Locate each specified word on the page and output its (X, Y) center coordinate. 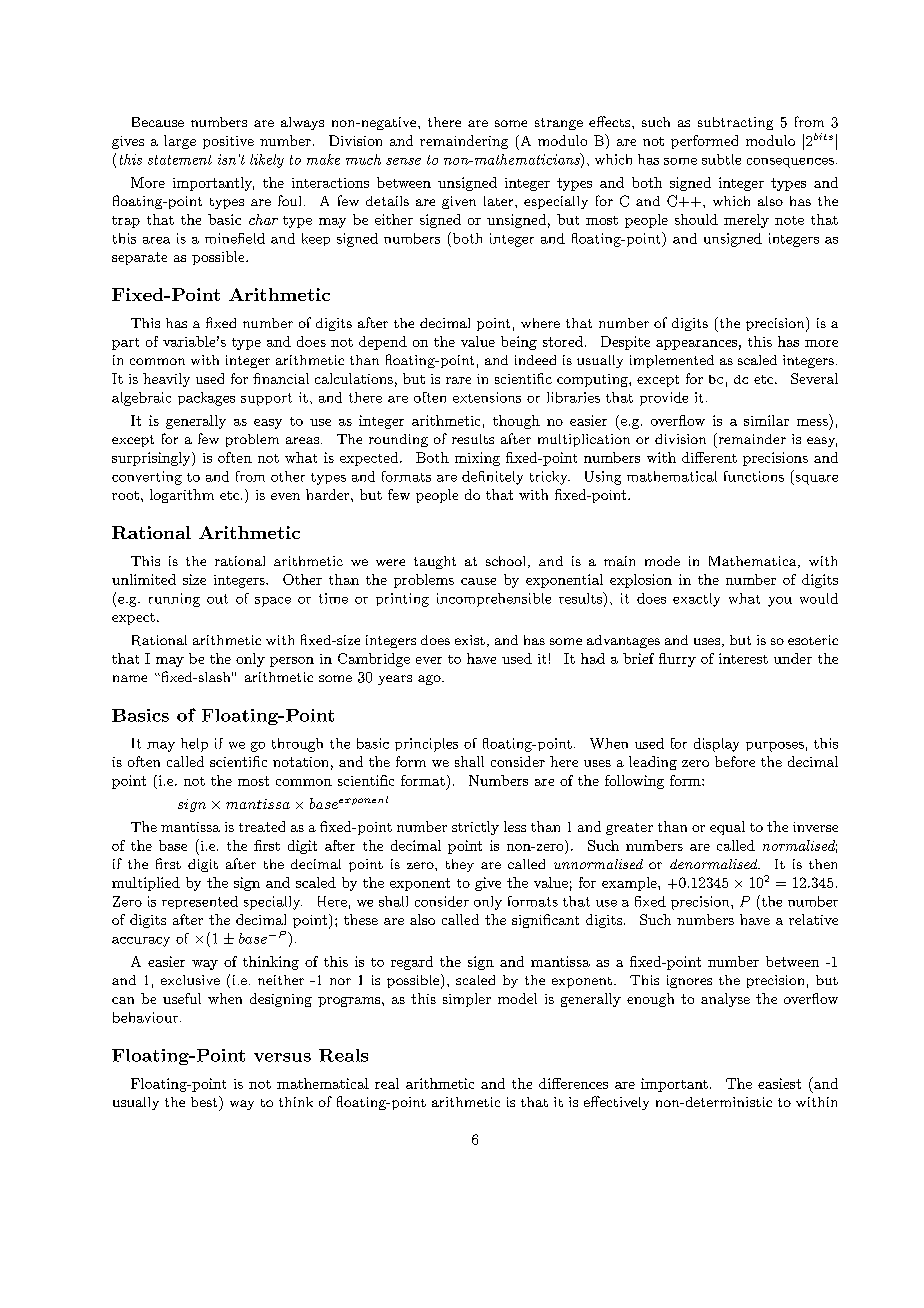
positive (228, 142)
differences (573, 1083)
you (780, 602)
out (217, 599)
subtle (721, 159)
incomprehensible (494, 600)
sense (403, 161)
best (205, 1101)
